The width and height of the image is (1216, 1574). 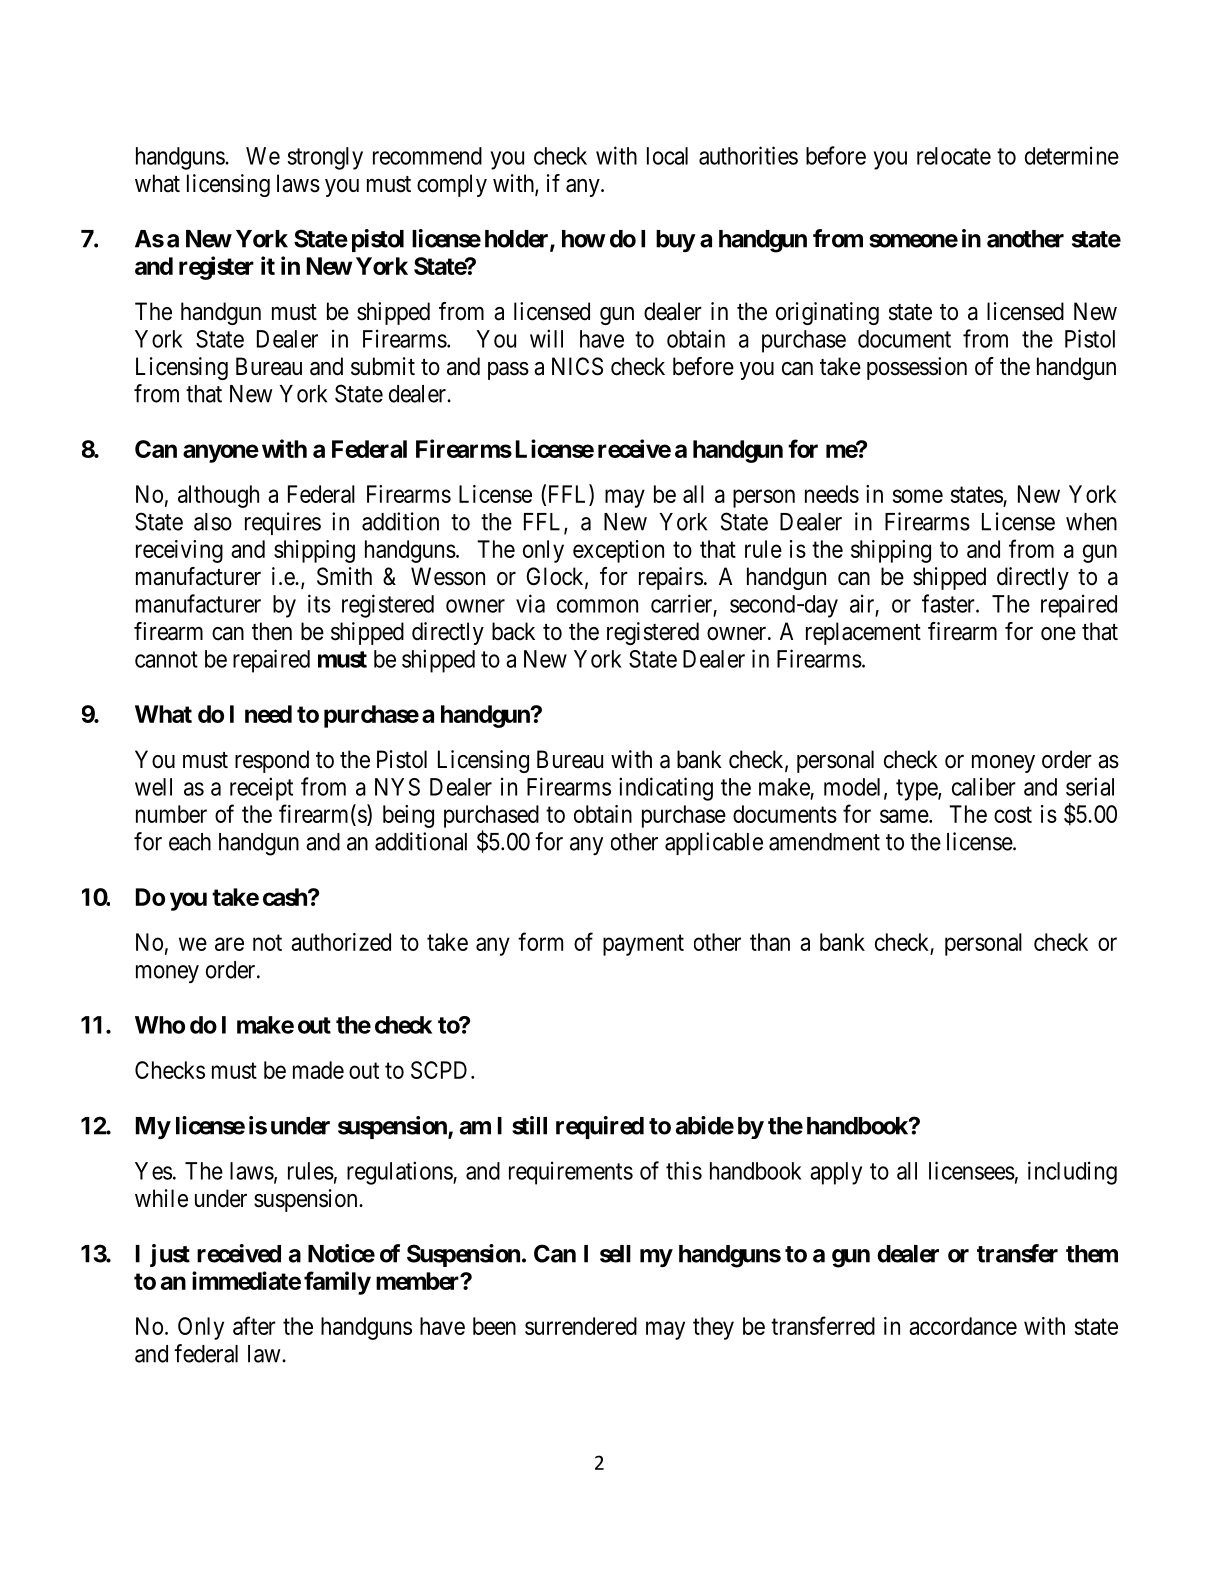 I want to click on indicating, so click(x=666, y=789).
